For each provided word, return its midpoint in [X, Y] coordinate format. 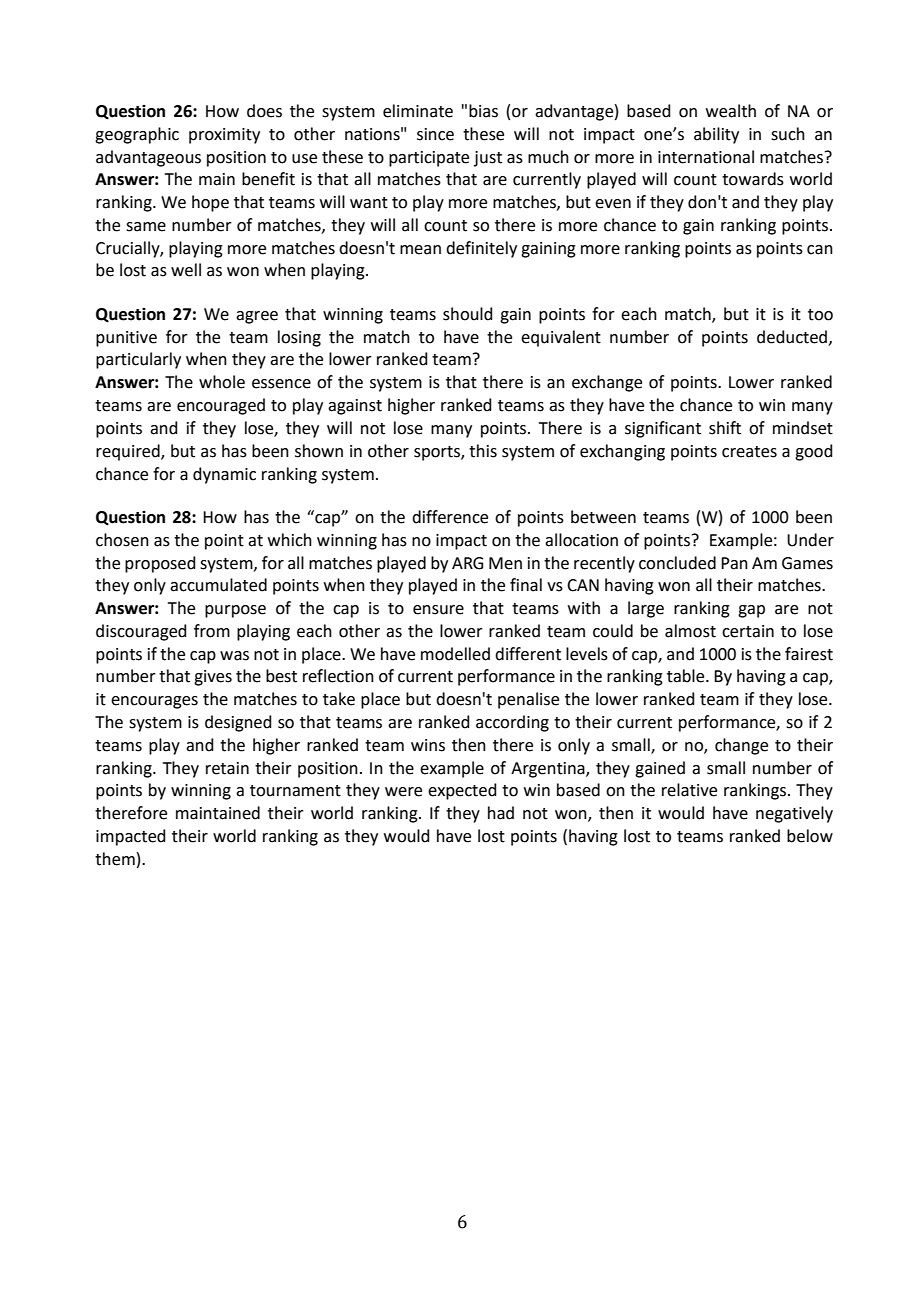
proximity [224, 136]
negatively [794, 814]
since [435, 134]
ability [716, 135]
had [501, 813]
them [115, 859]
